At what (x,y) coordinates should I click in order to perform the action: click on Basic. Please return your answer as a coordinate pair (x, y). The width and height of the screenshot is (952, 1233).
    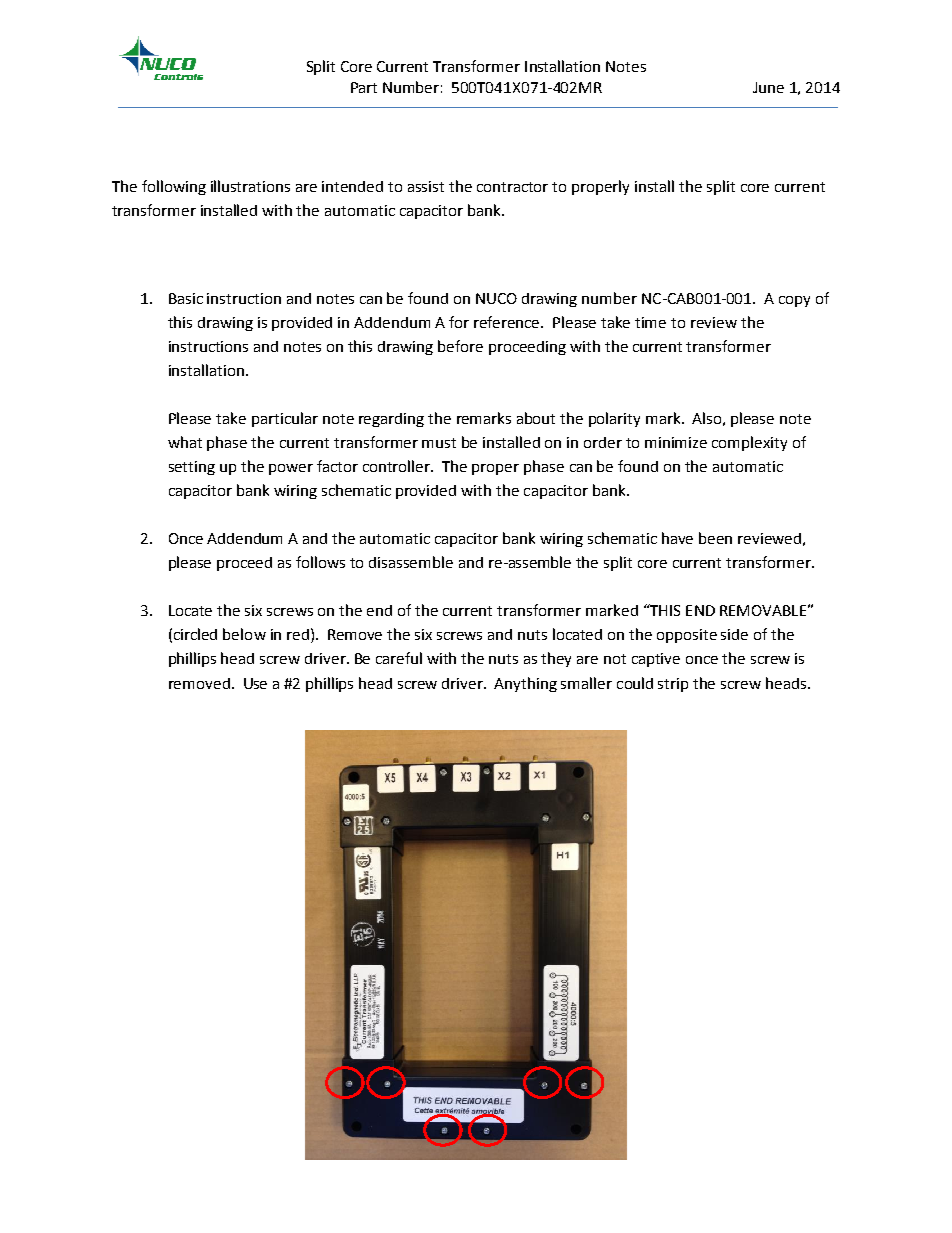
    Looking at the image, I should click on (186, 298).
